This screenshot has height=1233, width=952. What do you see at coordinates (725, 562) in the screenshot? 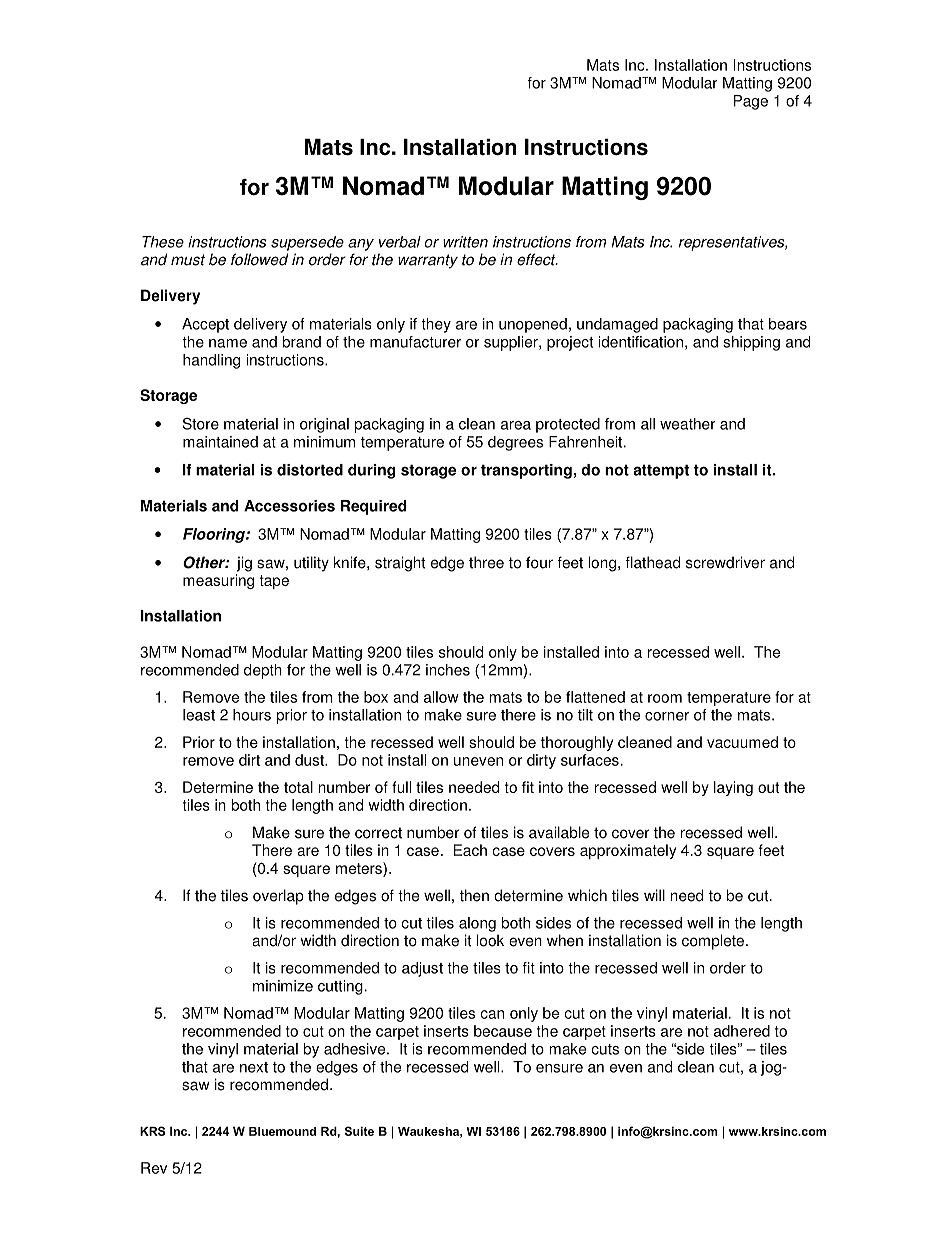
I see `screwdriver` at bounding box center [725, 562].
